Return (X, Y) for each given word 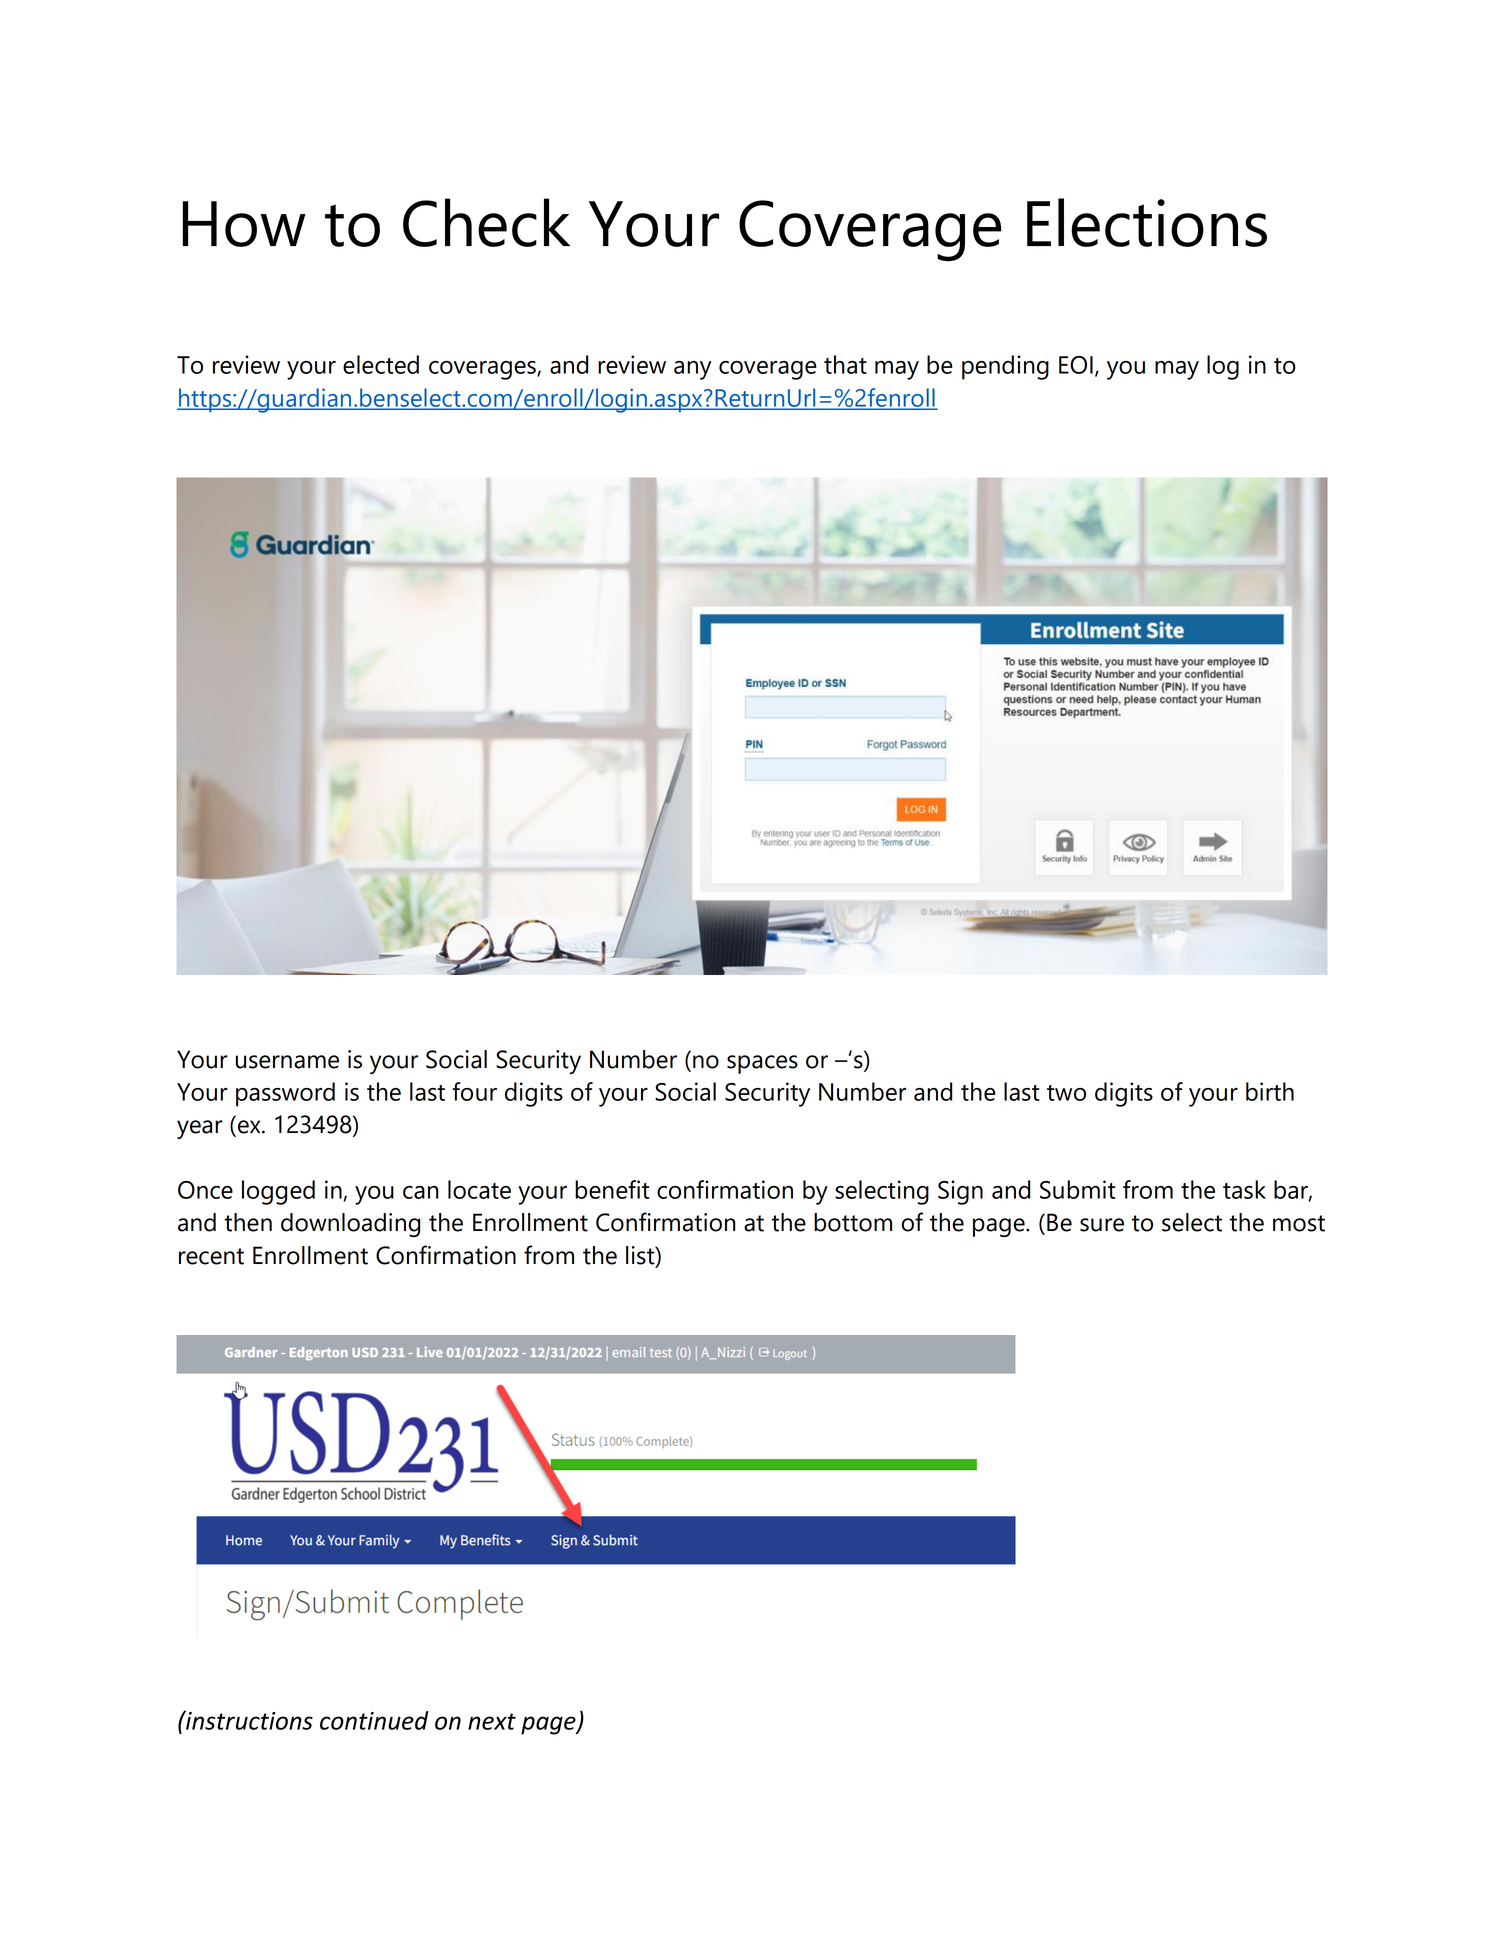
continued (374, 1720)
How (244, 224)
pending (1005, 367)
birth (1270, 1091)
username (287, 1062)
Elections (1147, 222)
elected (381, 364)
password (285, 1094)
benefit (612, 1189)
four (474, 1091)
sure (1102, 1225)
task (1244, 1189)
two (1066, 1093)
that (845, 364)
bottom (853, 1222)
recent (211, 1256)
